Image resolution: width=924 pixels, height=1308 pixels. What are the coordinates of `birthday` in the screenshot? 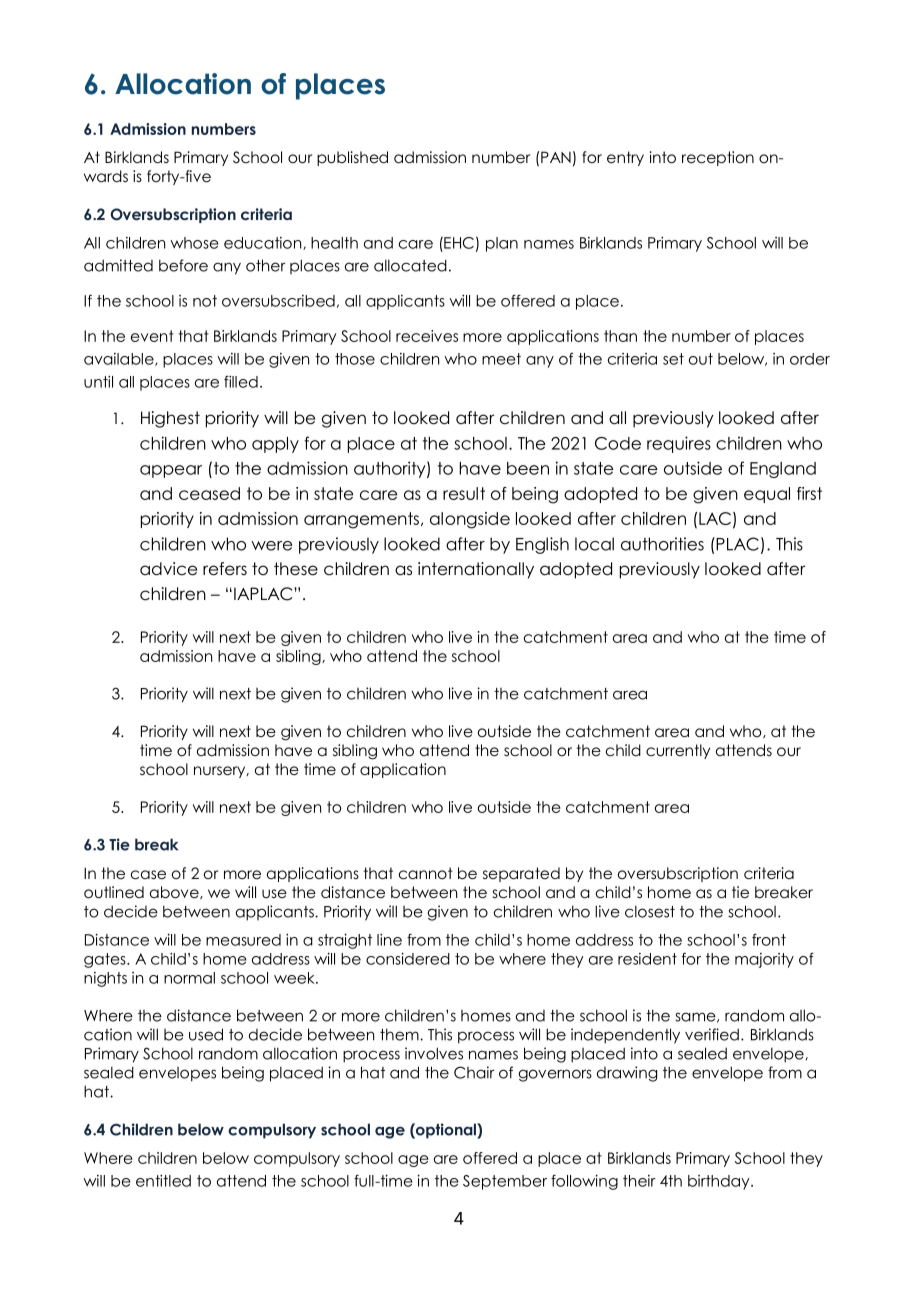 It's located at (720, 1182).
